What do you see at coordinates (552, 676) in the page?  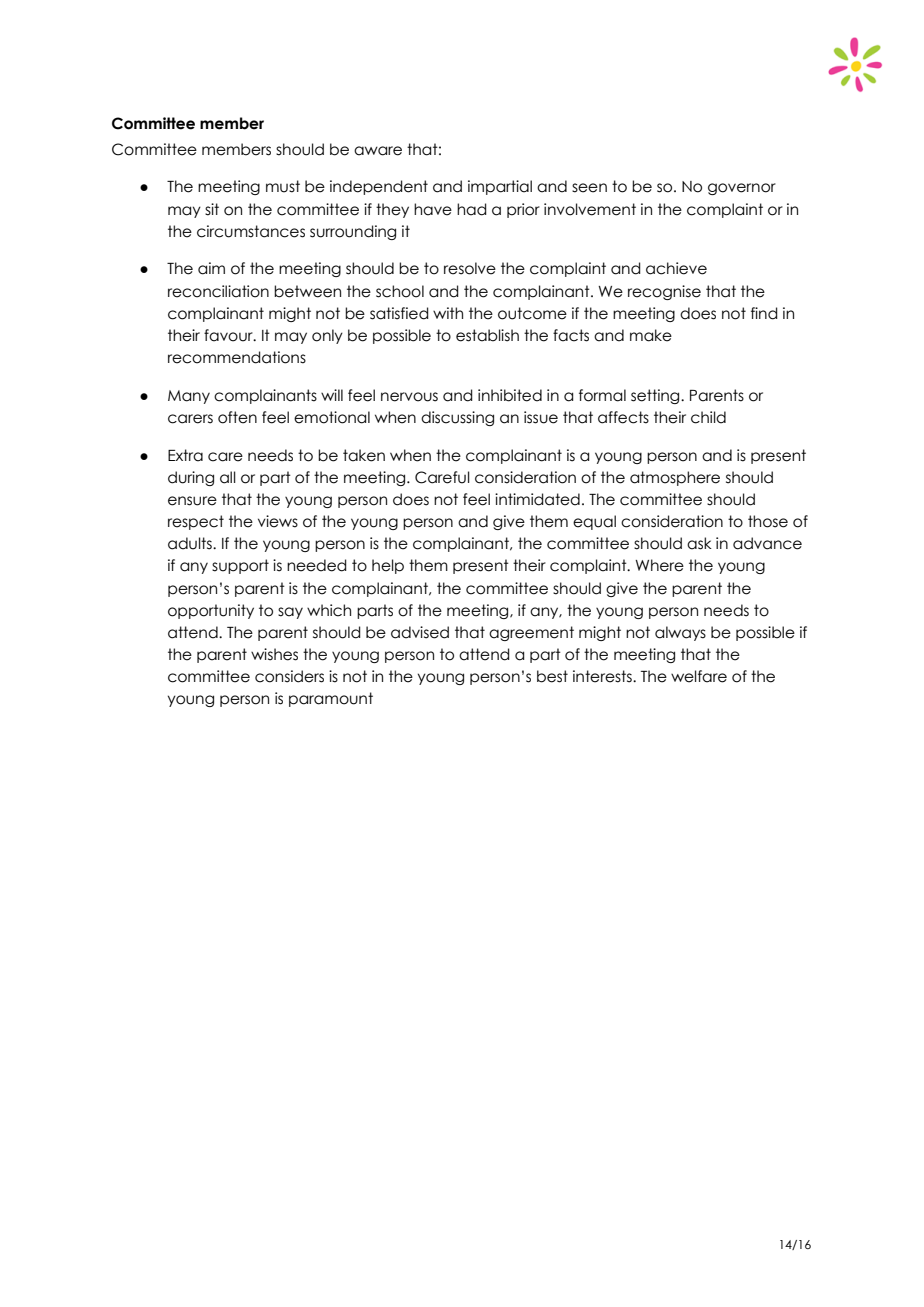 I see `best` at bounding box center [552, 676].
